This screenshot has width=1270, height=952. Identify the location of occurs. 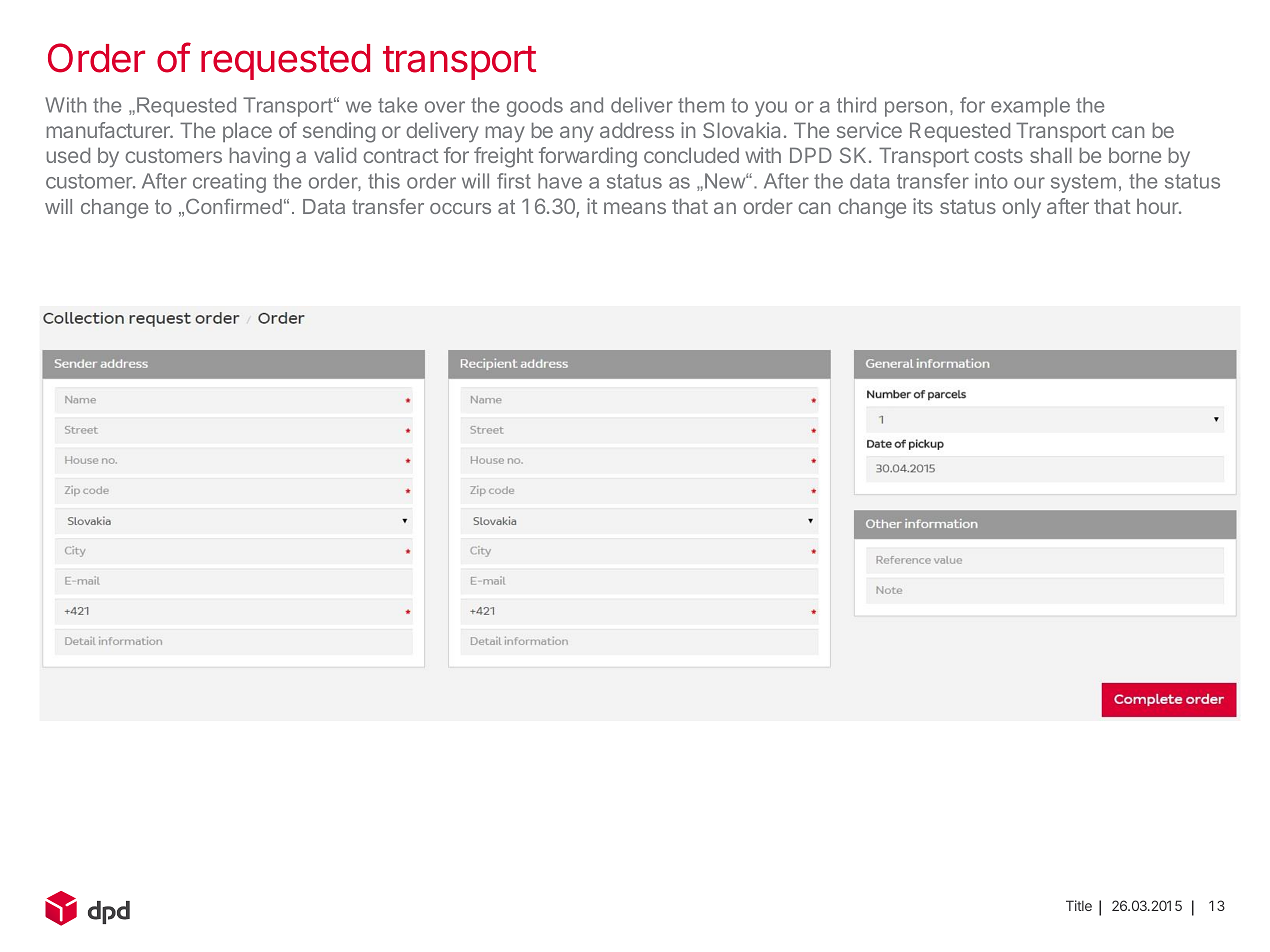
(460, 208).
